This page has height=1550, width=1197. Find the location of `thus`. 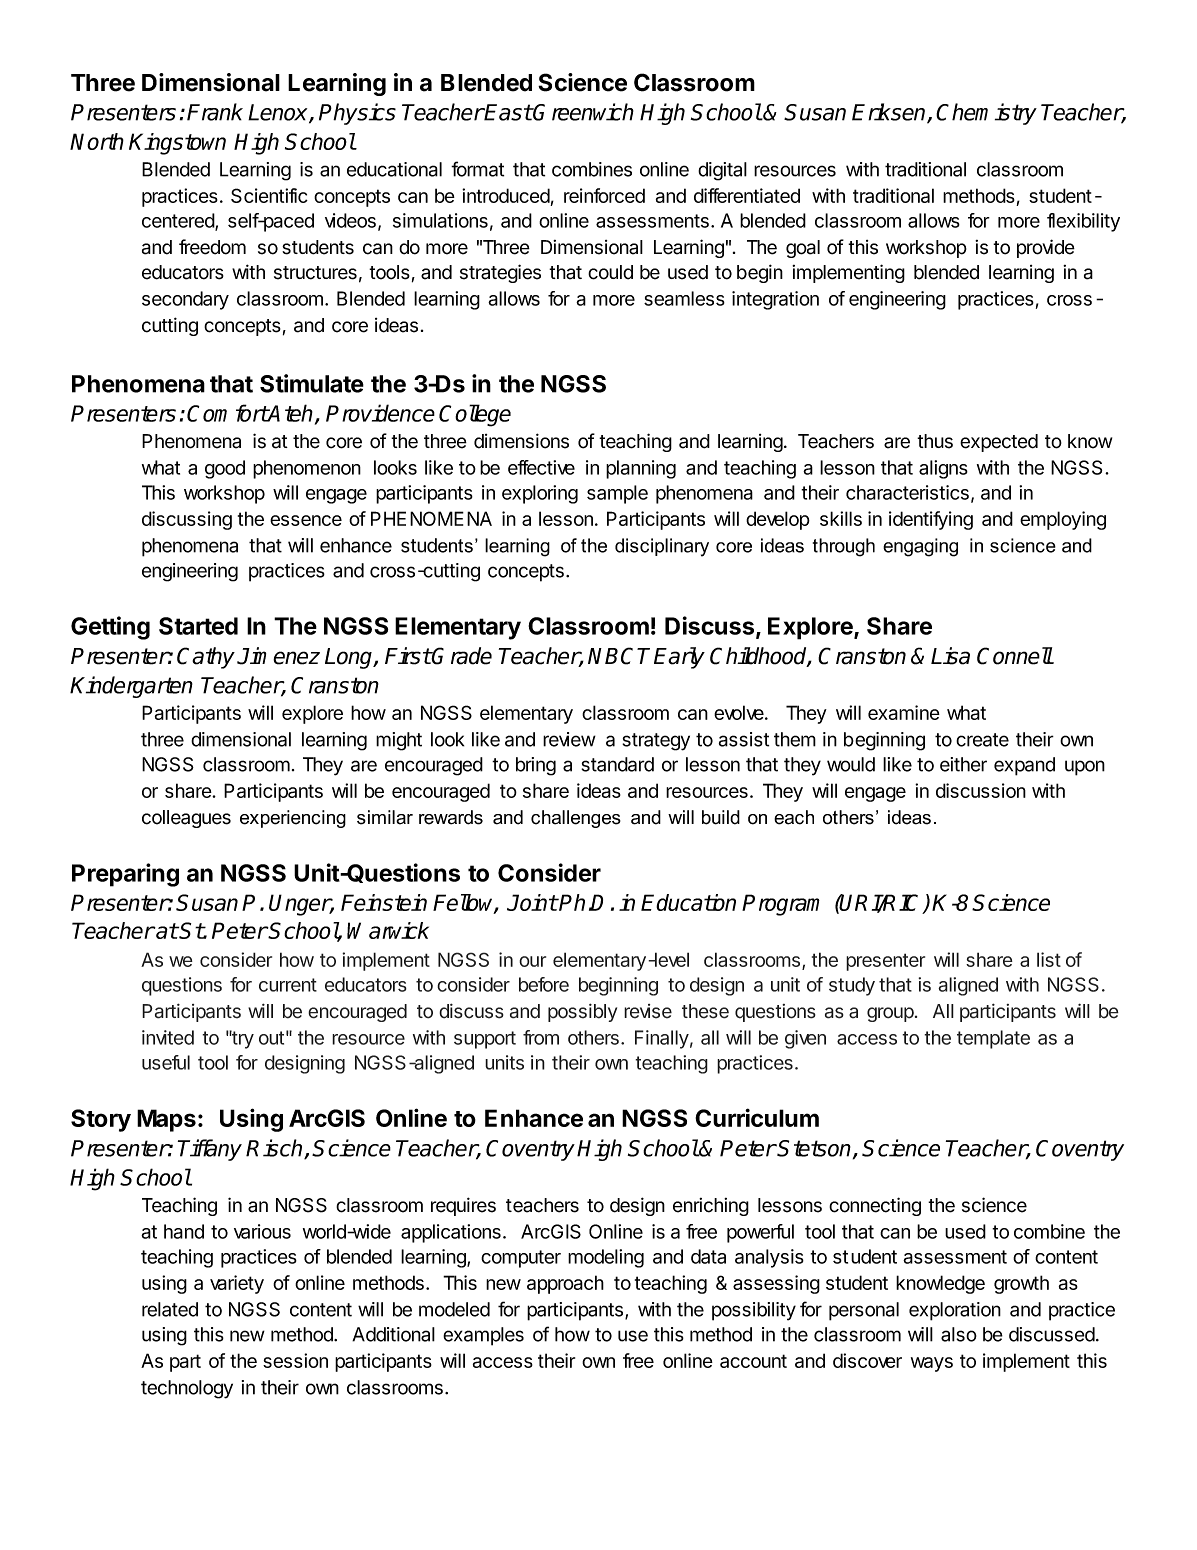

thus is located at coordinates (935, 441).
